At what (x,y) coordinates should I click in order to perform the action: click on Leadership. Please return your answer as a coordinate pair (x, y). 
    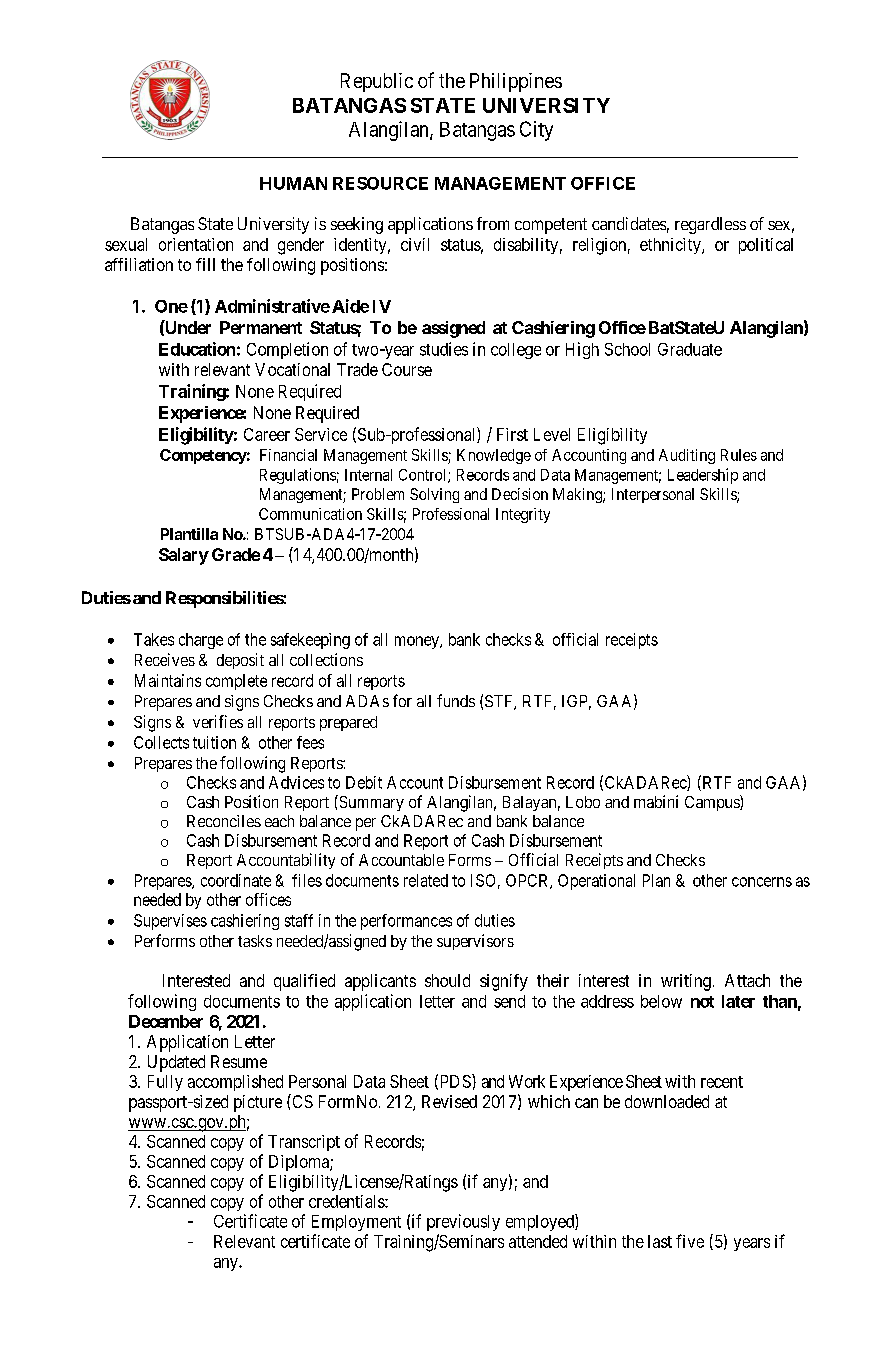
    Looking at the image, I should click on (703, 476).
